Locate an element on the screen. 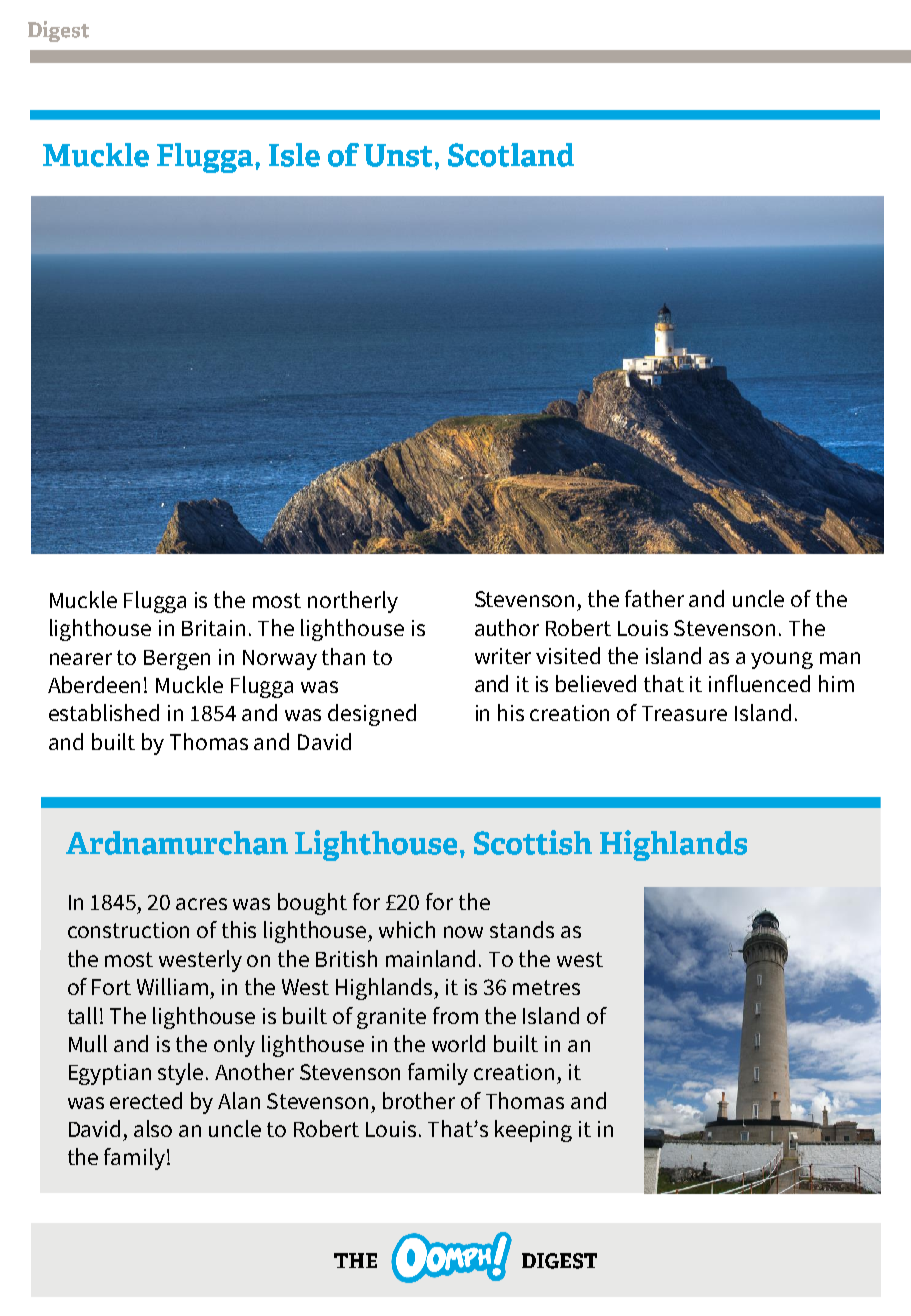 This screenshot has width=911, height=1316. father is located at coordinates (654, 598).
